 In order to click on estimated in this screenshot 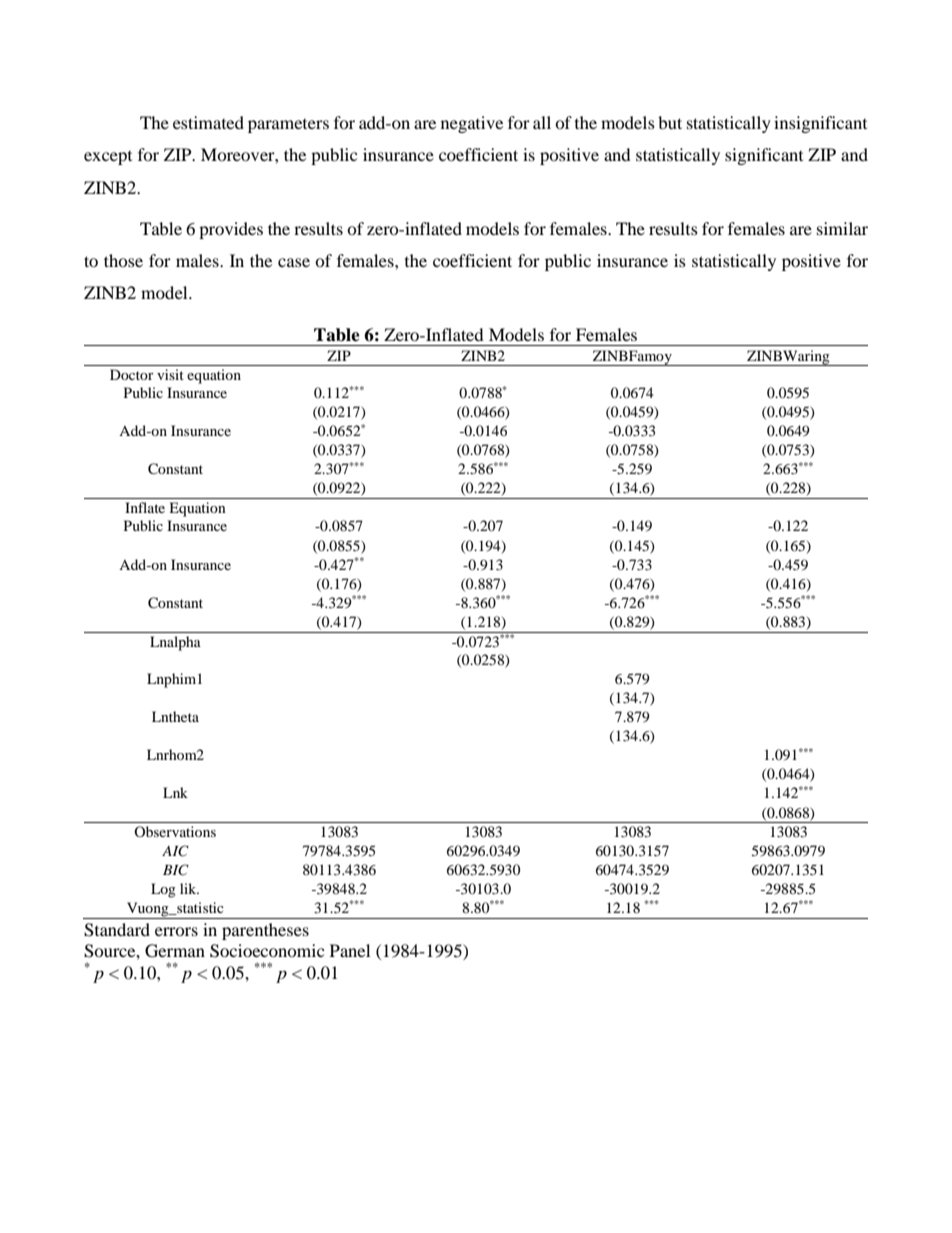, I will do `click(208, 122)`.
